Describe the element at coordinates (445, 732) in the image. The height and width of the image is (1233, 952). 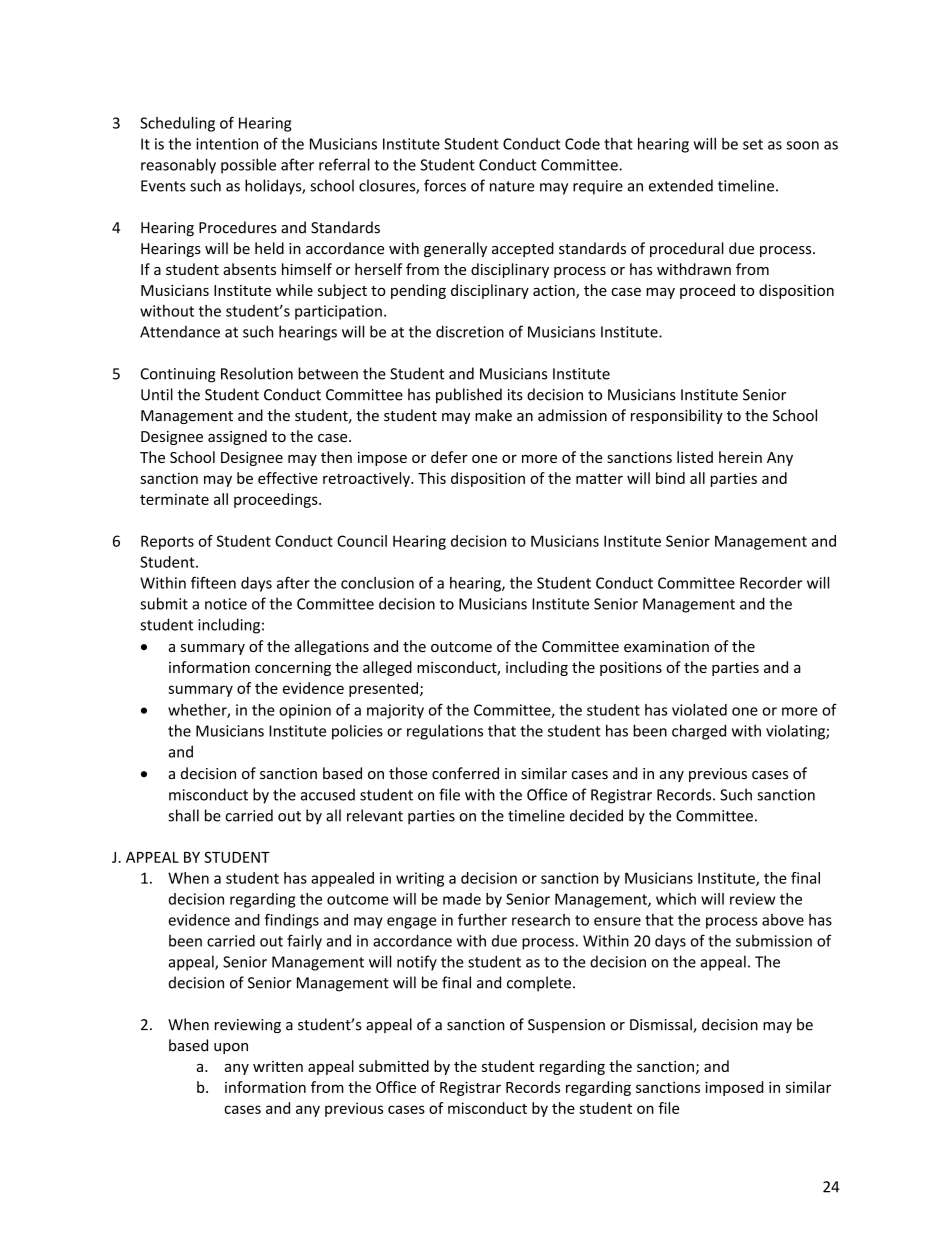
I see `regulations` at that location.
